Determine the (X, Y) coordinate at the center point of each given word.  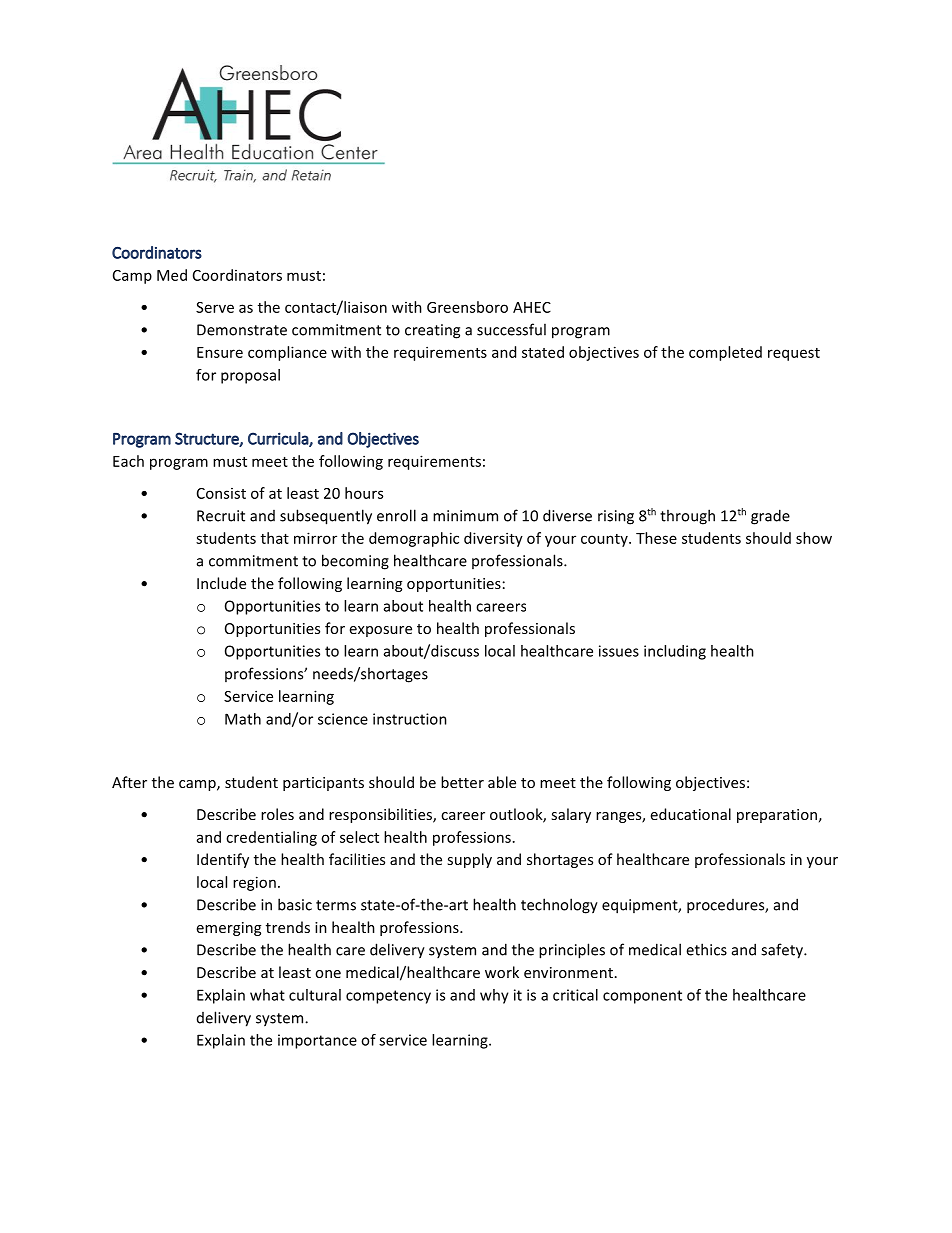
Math (243, 719)
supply (469, 860)
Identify (223, 860)
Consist (221, 493)
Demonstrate (242, 330)
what (267, 995)
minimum (465, 516)
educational (691, 814)
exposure (381, 631)
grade (770, 517)
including (675, 652)
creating (432, 331)
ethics (706, 949)
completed (725, 353)
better (462, 782)
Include (221, 583)
